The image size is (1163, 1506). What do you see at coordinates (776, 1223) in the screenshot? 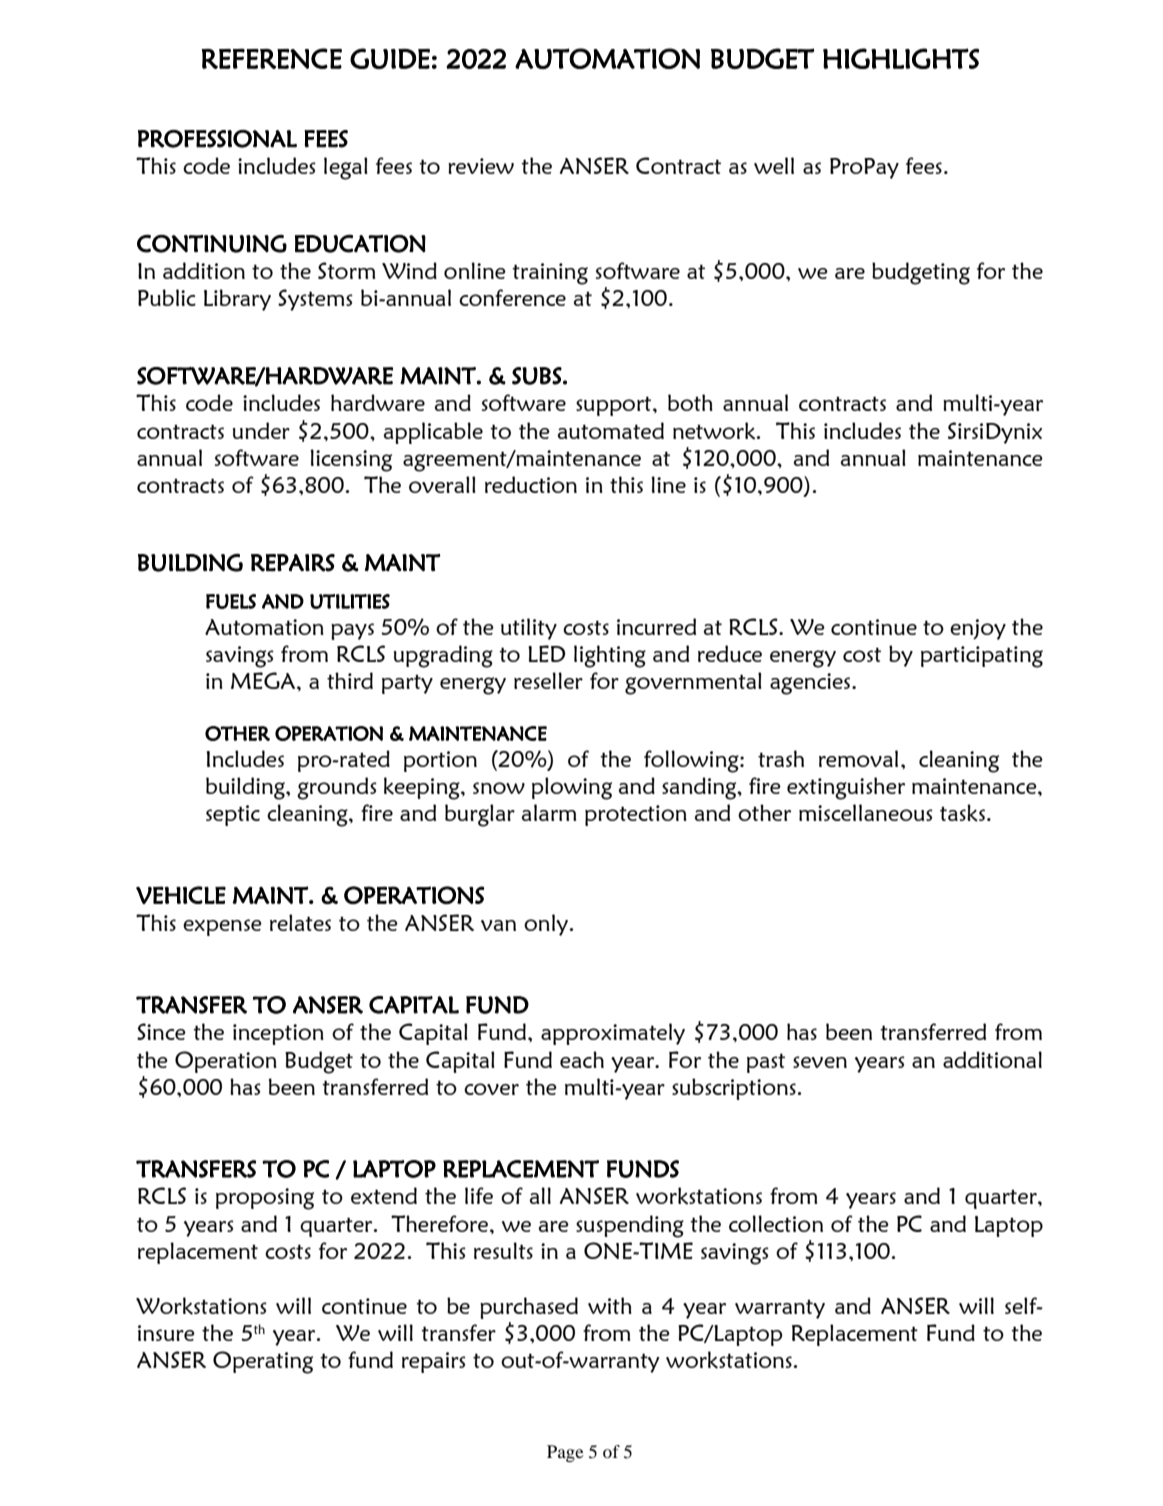
I see `collection` at bounding box center [776, 1223].
